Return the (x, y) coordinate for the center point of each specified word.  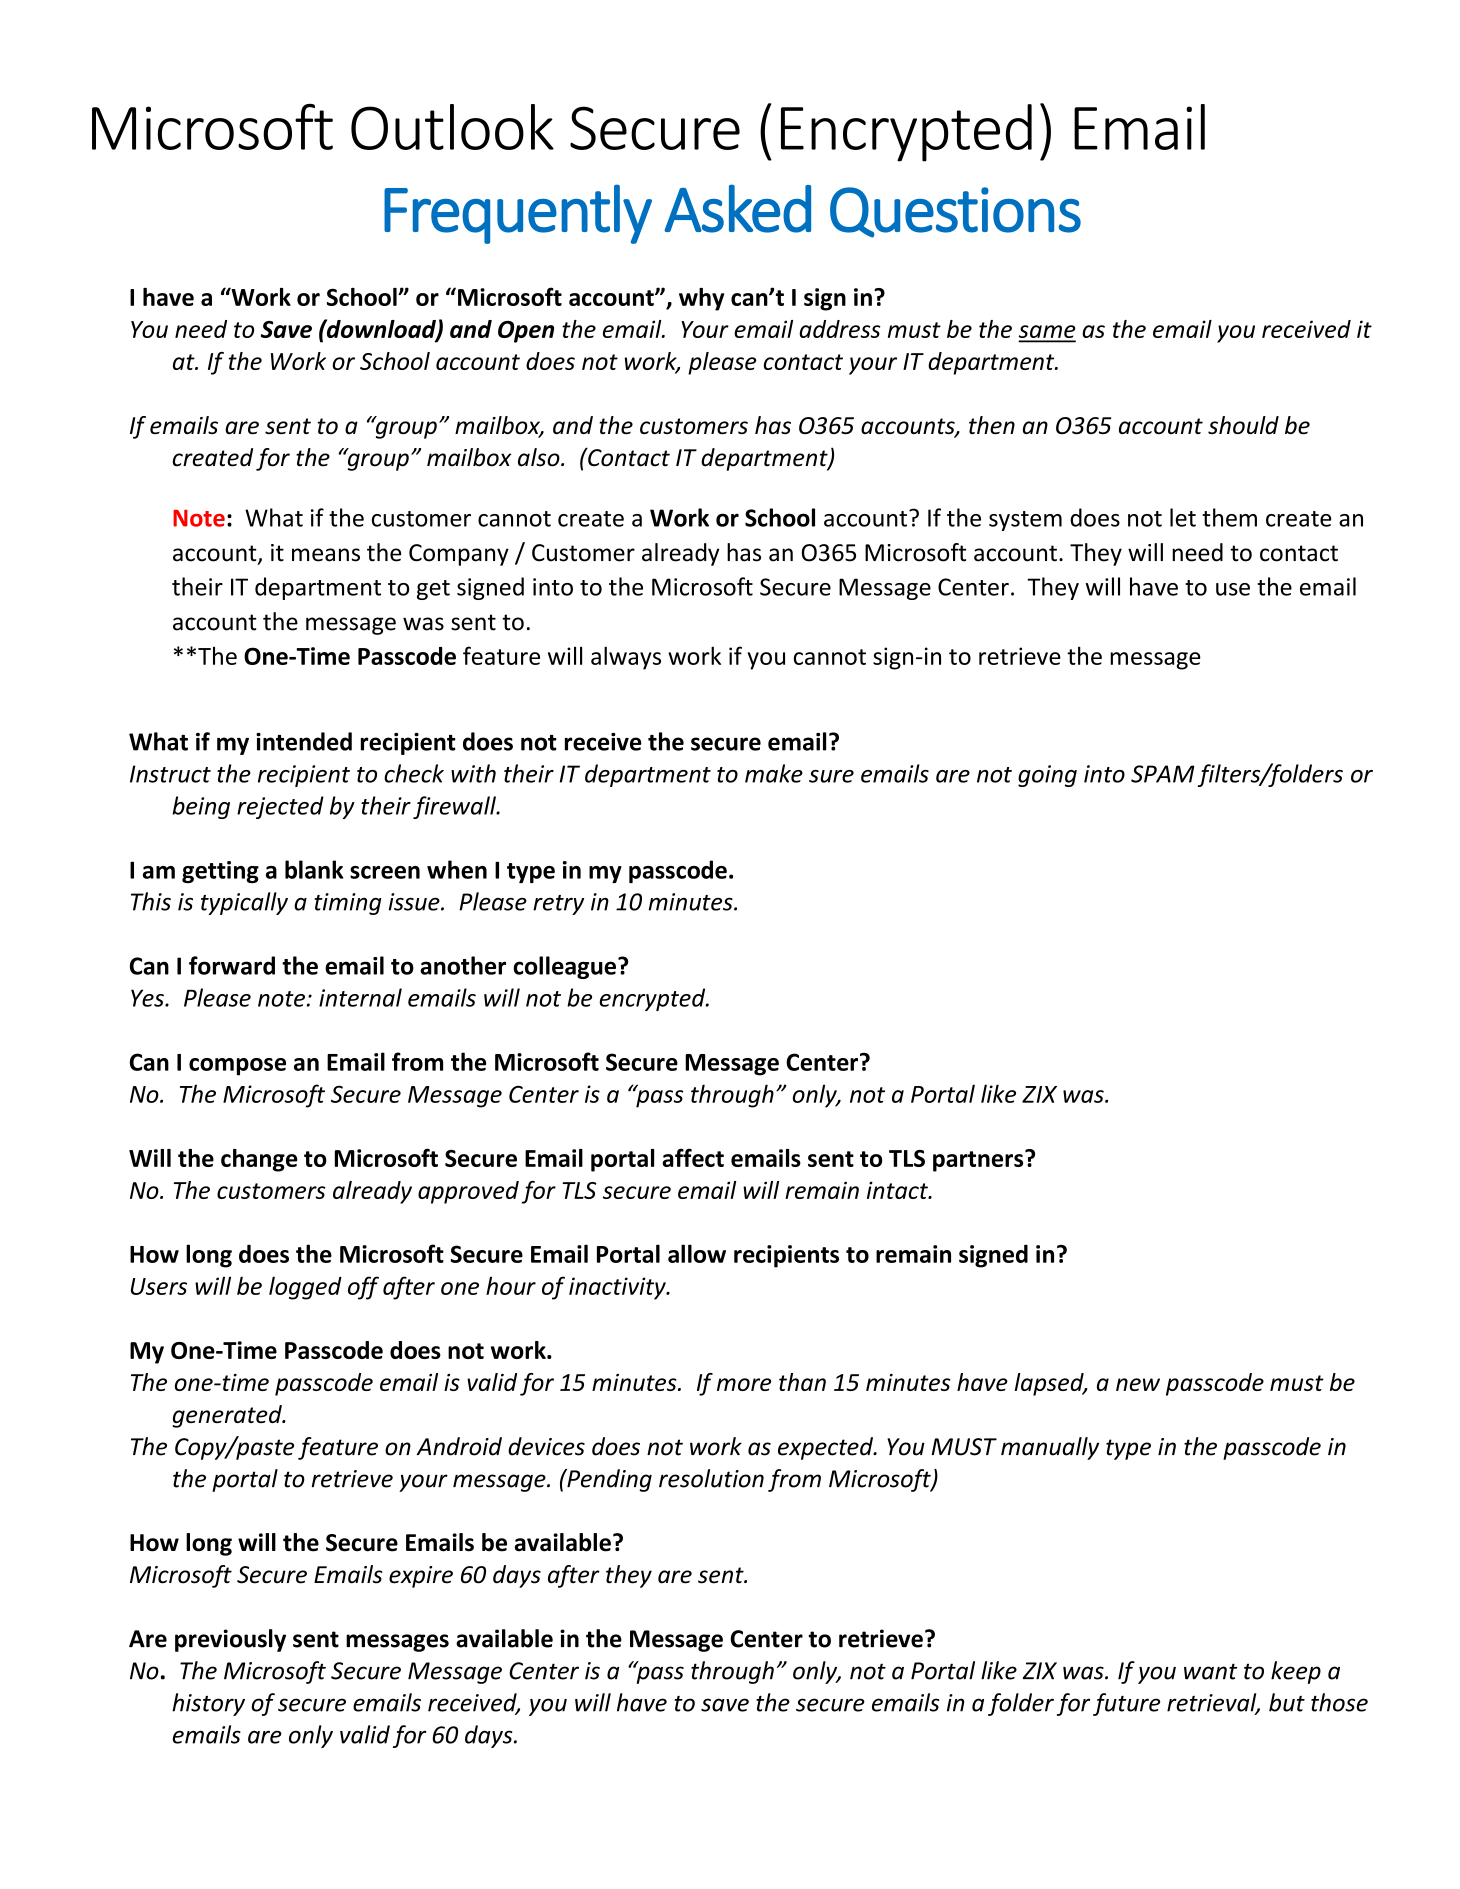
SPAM (1163, 774)
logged (305, 1288)
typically (244, 903)
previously (230, 1640)
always (626, 658)
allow (697, 1253)
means (326, 555)
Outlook (452, 127)
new (1138, 1384)
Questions (955, 212)
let (1183, 517)
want (1210, 1671)
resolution (711, 1478)
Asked (737, 208)
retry (558, 905)
